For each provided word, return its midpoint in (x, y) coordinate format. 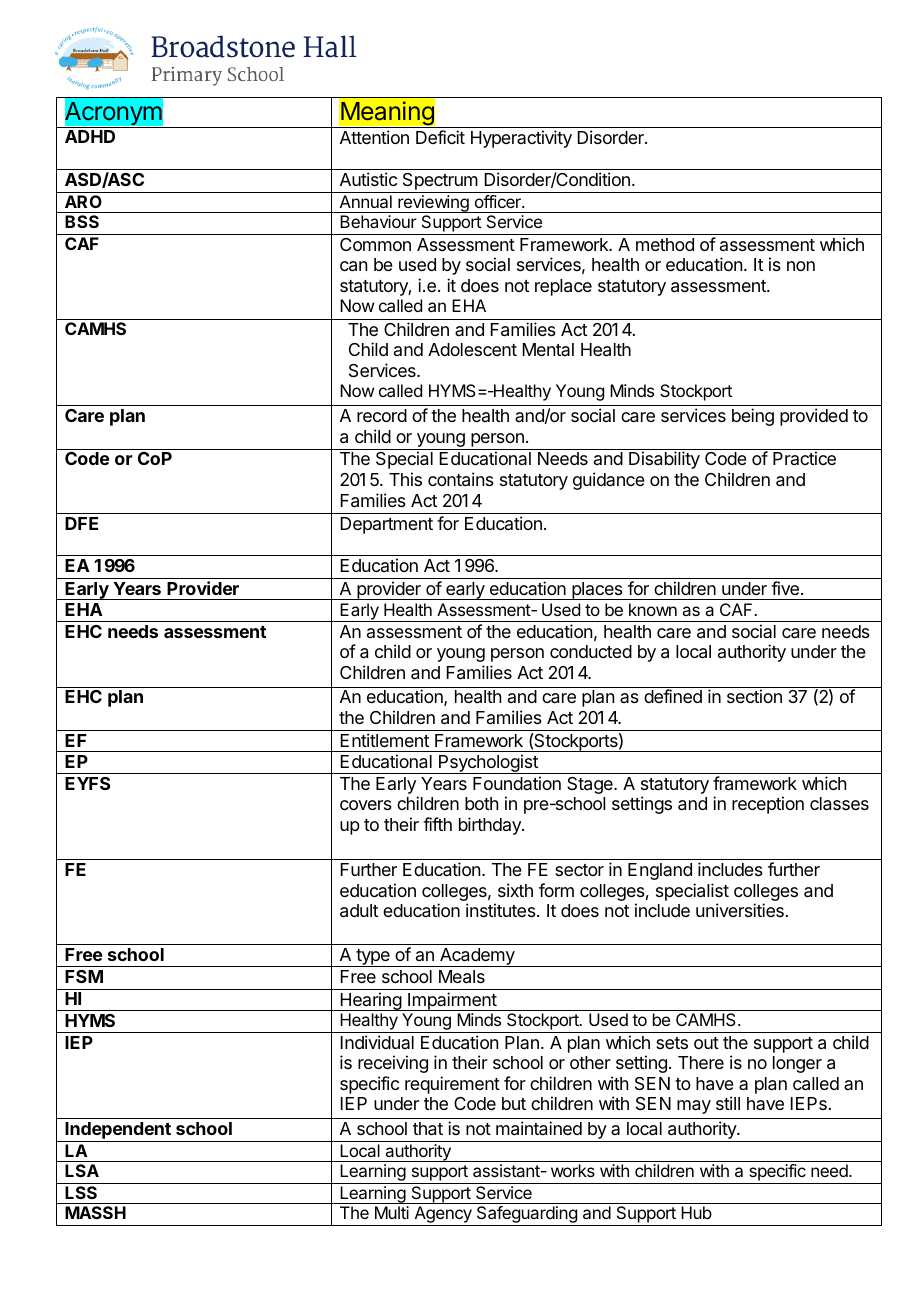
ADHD (90, 136)
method (665, 244)
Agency (443, 1216)
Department (387, 525)
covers (366, 805)
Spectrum (439, 183)
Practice (804, 458)
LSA (82, 1170)
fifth (437, 824)
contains (461, 479)
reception (768, 805)
